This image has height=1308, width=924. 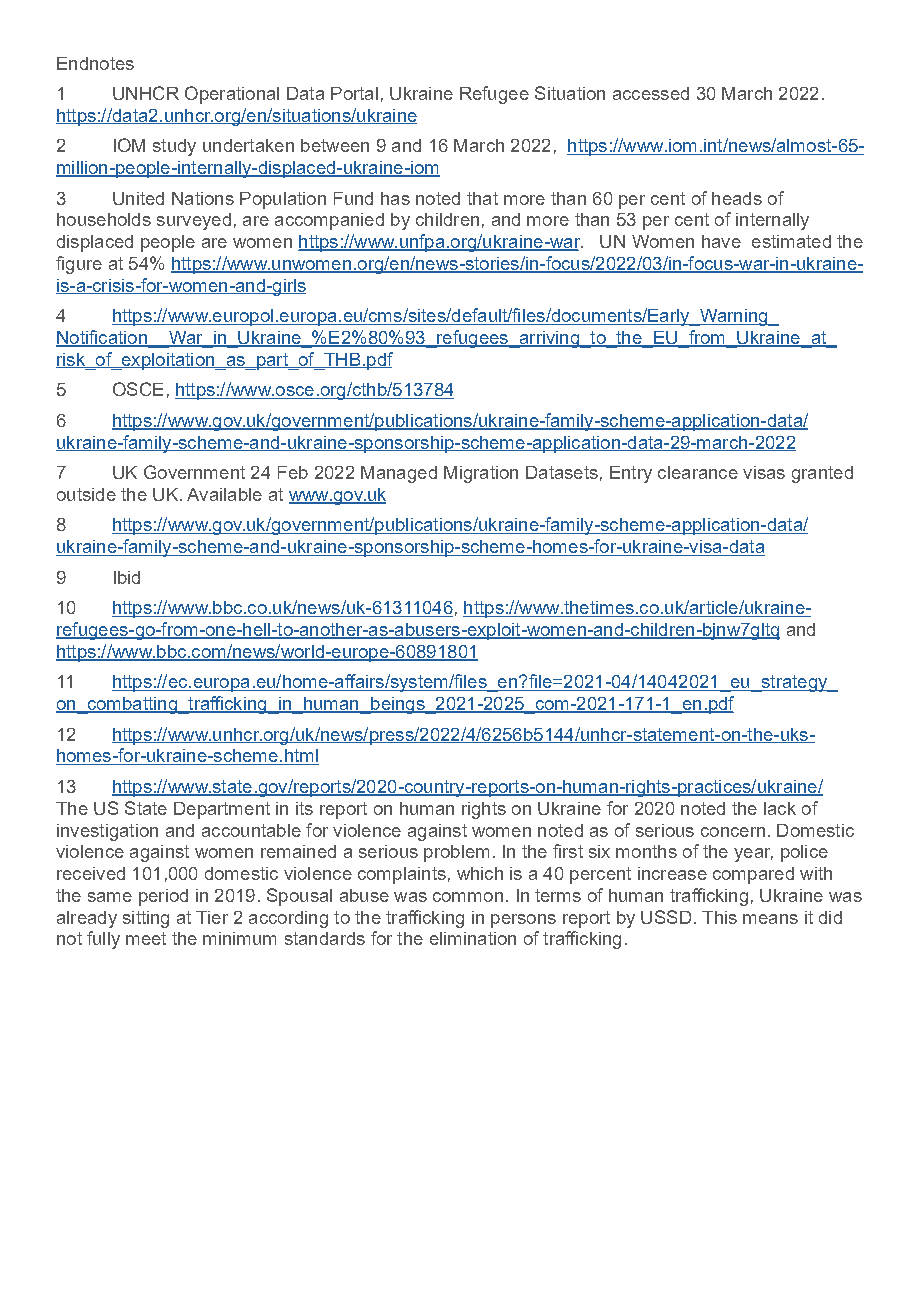 What do you see at coordinates (399, 474) in the image?
I see `Managed` at bounding box center [399, 474].
